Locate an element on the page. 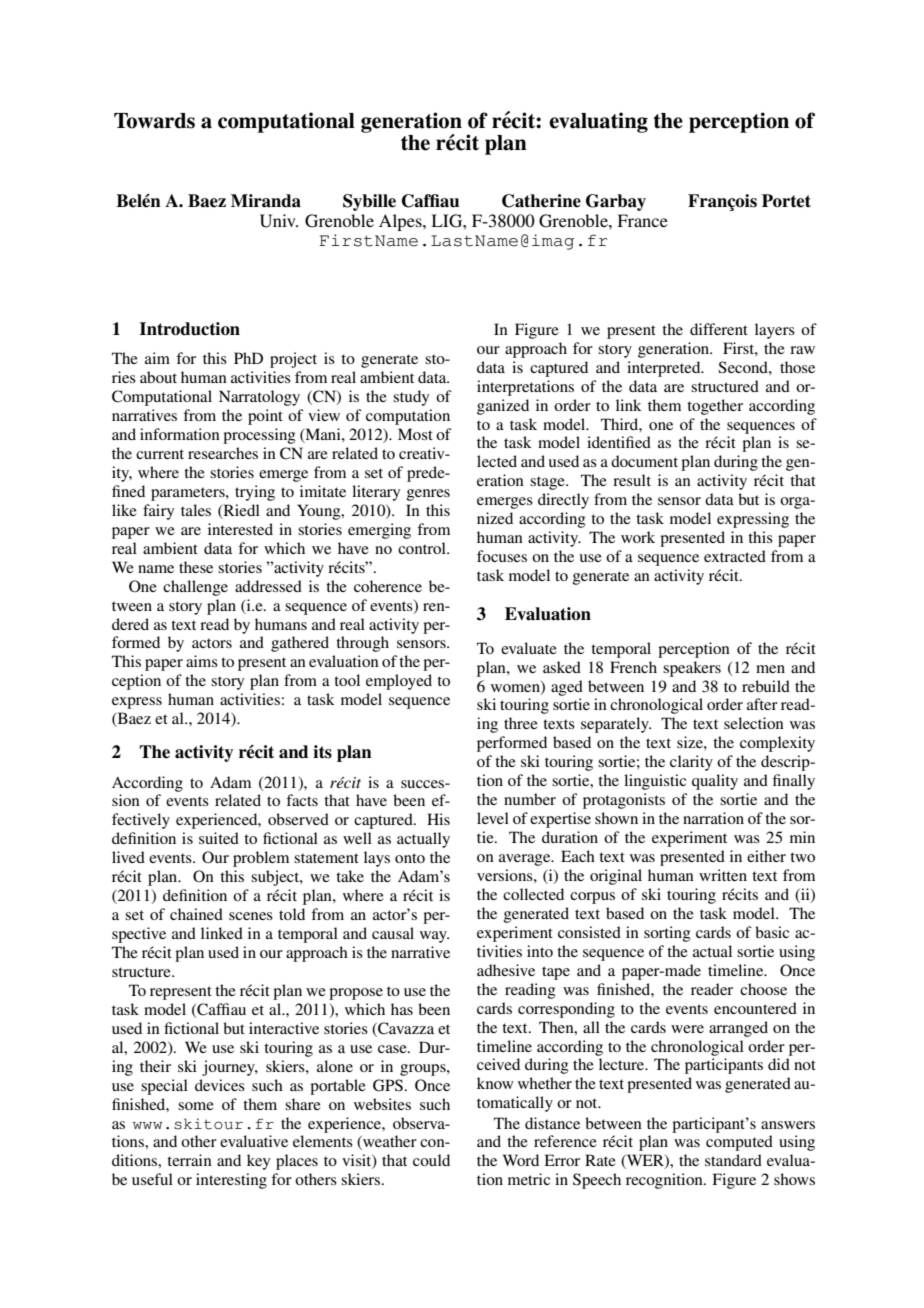 The height and width of the page is (1308, 924). tales is located at coordinates (196, 510).
